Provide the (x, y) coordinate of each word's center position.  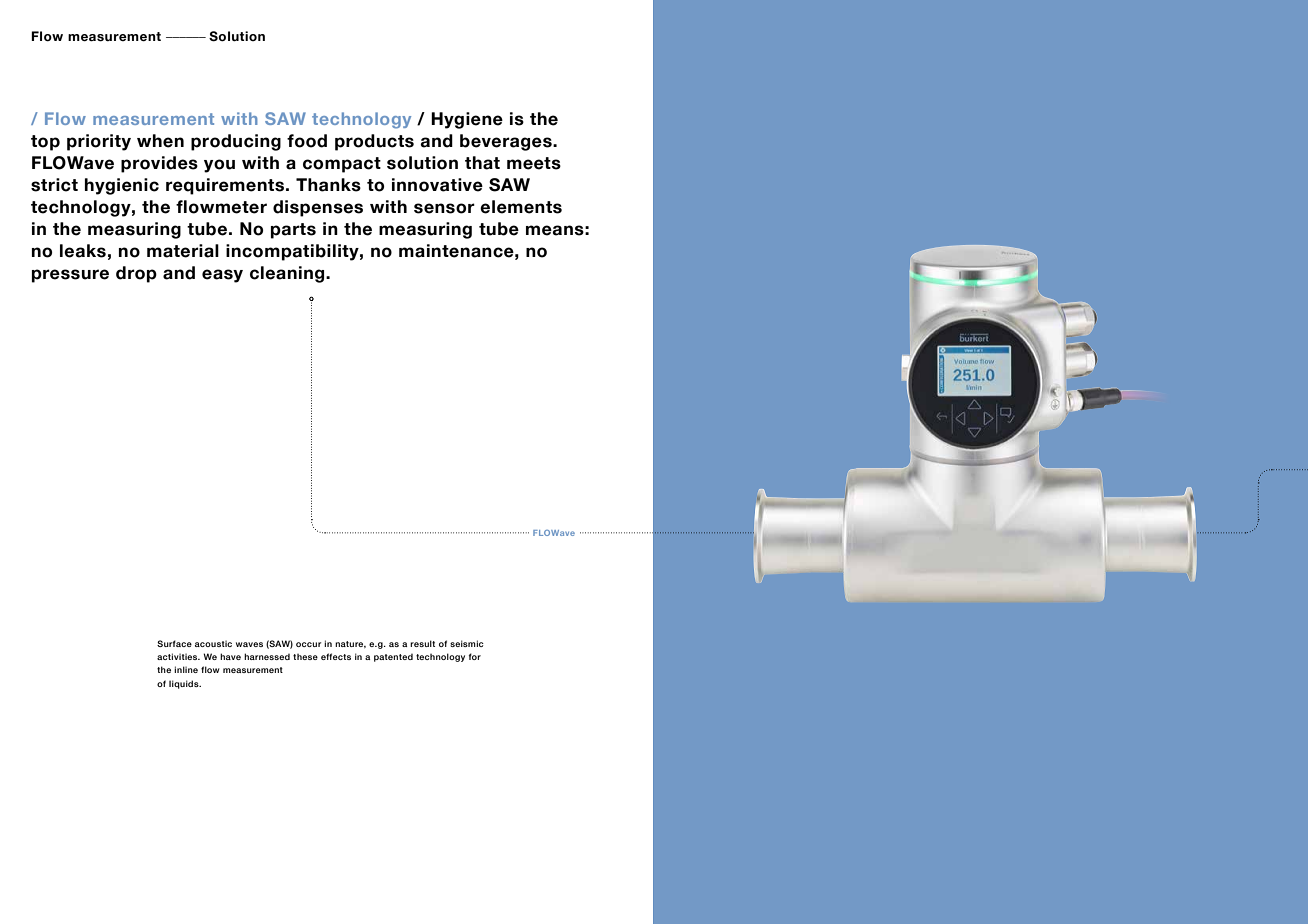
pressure (70, 276)
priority (99, 142)
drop (136, 274)
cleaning (288, 274)
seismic (467, 643)
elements (521, 207)
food (307, 141)
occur (308, 644)
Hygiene (467, 120)
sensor (444, 208)
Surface (174, 643)
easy (222, 276)
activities (178, 656)
